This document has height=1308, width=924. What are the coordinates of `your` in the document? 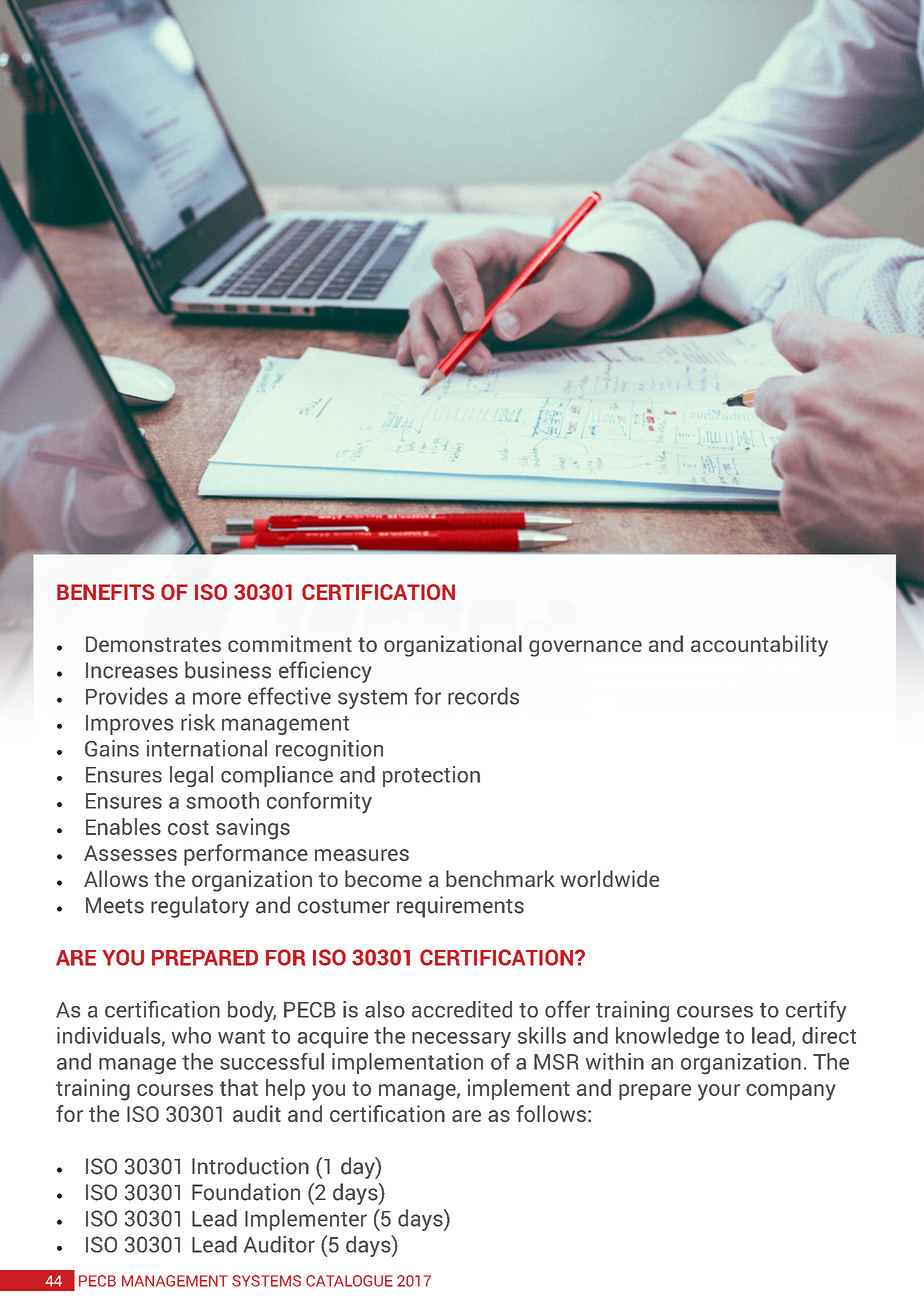 It's located at (719, 1092).
